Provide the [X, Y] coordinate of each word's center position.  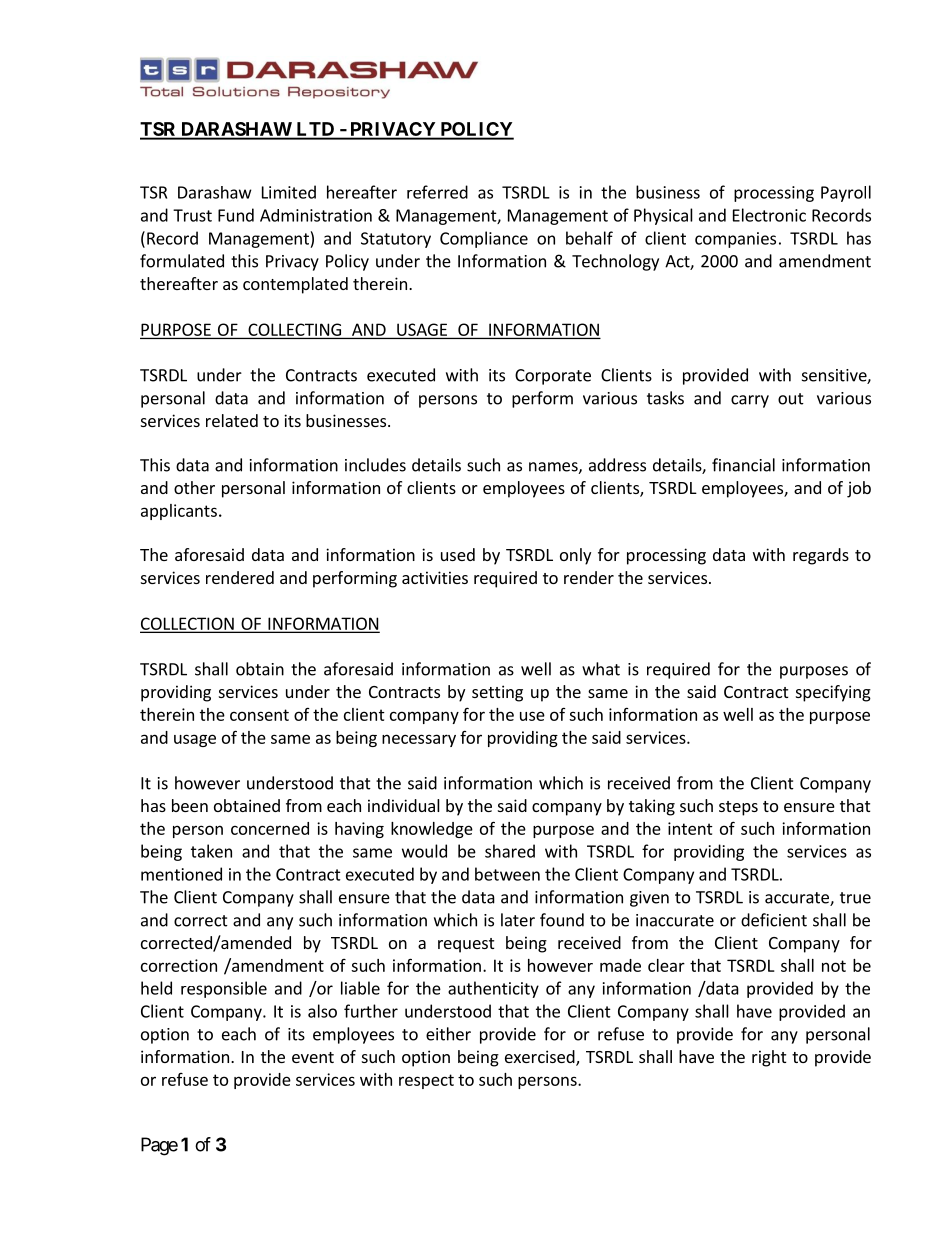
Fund [236, 215]
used [458, 554]
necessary [419, 740]
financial [743, 465]
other [194, 487]
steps [738, 808]
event [313, 1057]
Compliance [484, 239]
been [190, 805]
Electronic [769, 215]
